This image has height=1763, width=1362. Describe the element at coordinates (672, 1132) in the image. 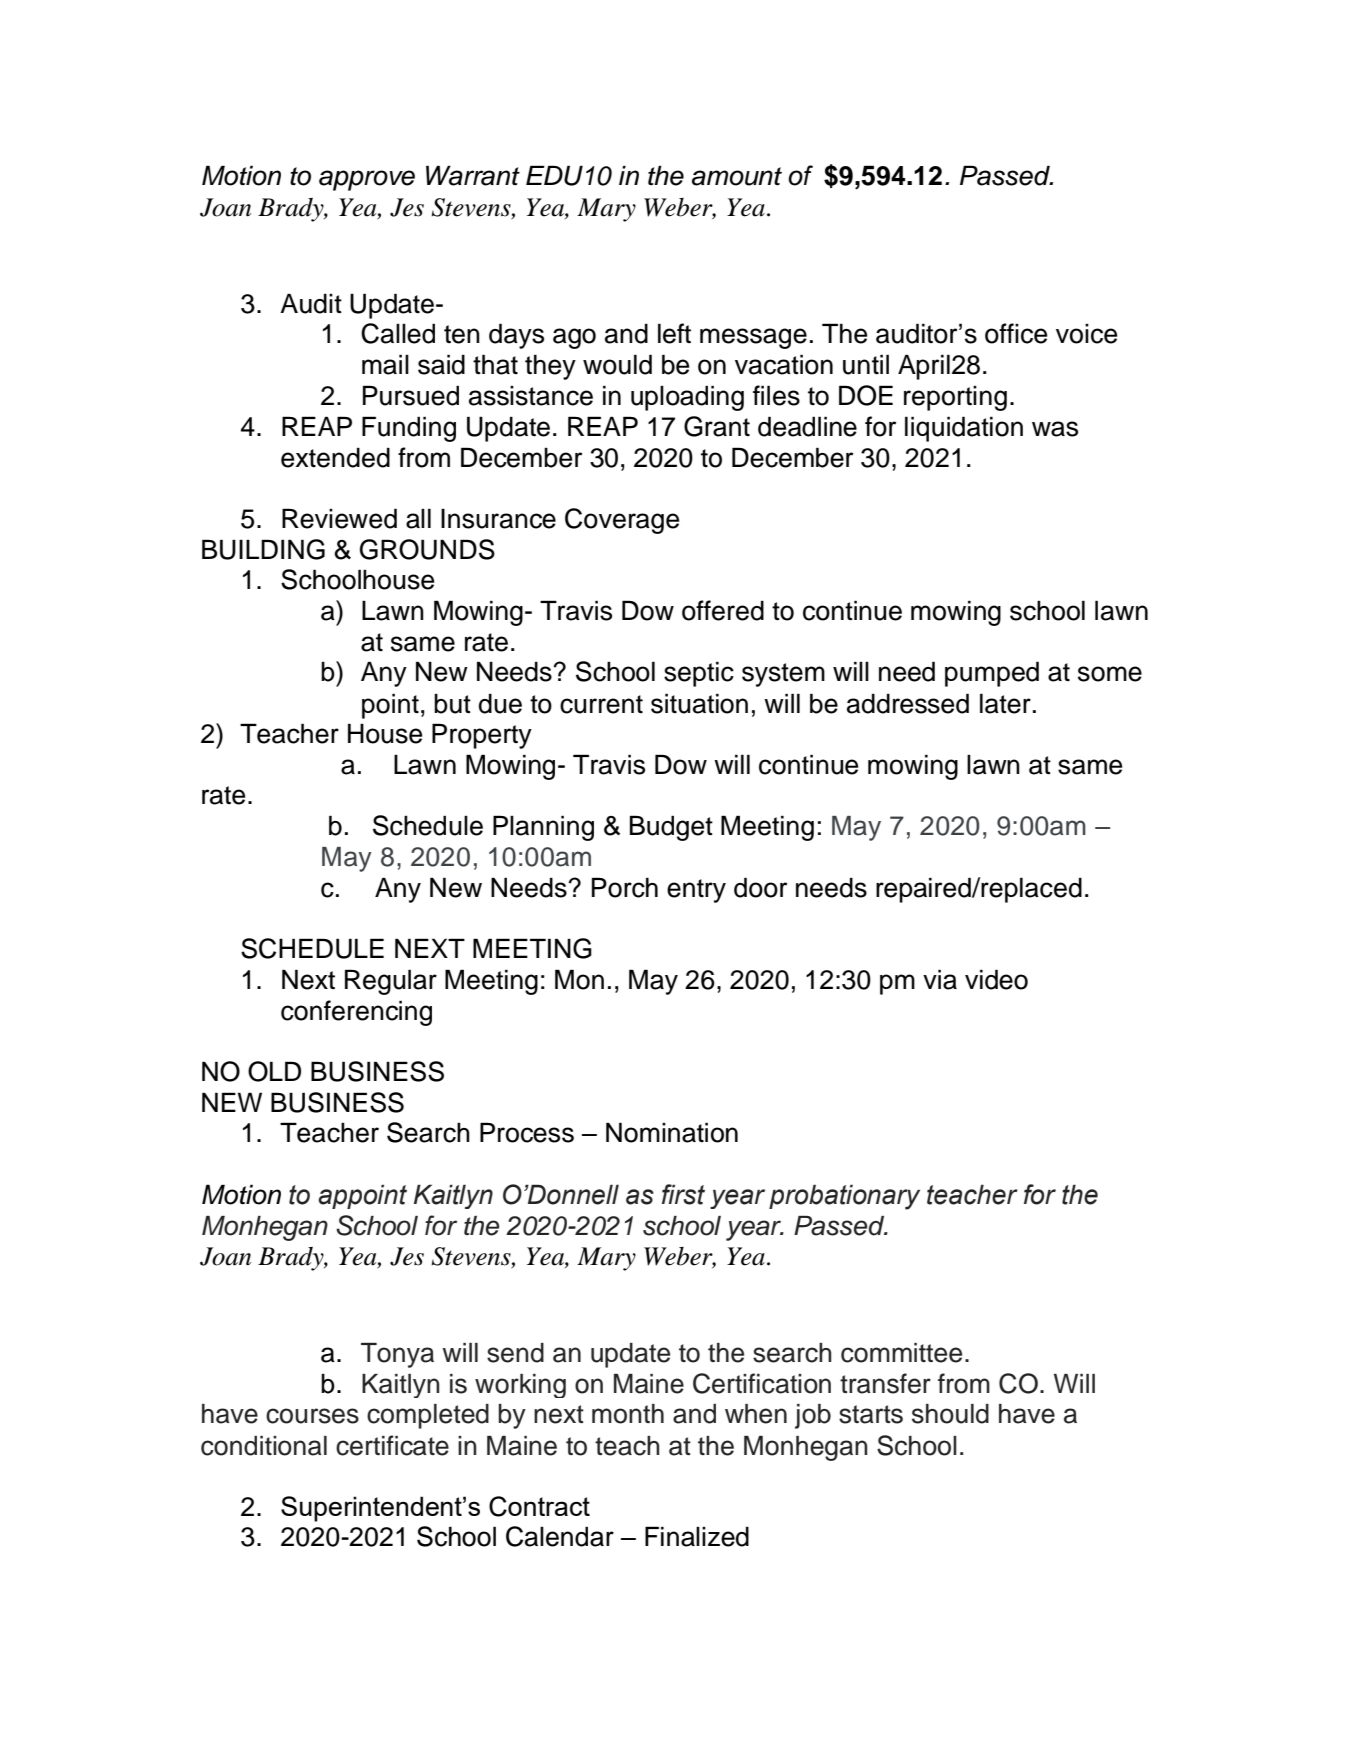

I see `Nomination` at that location.
